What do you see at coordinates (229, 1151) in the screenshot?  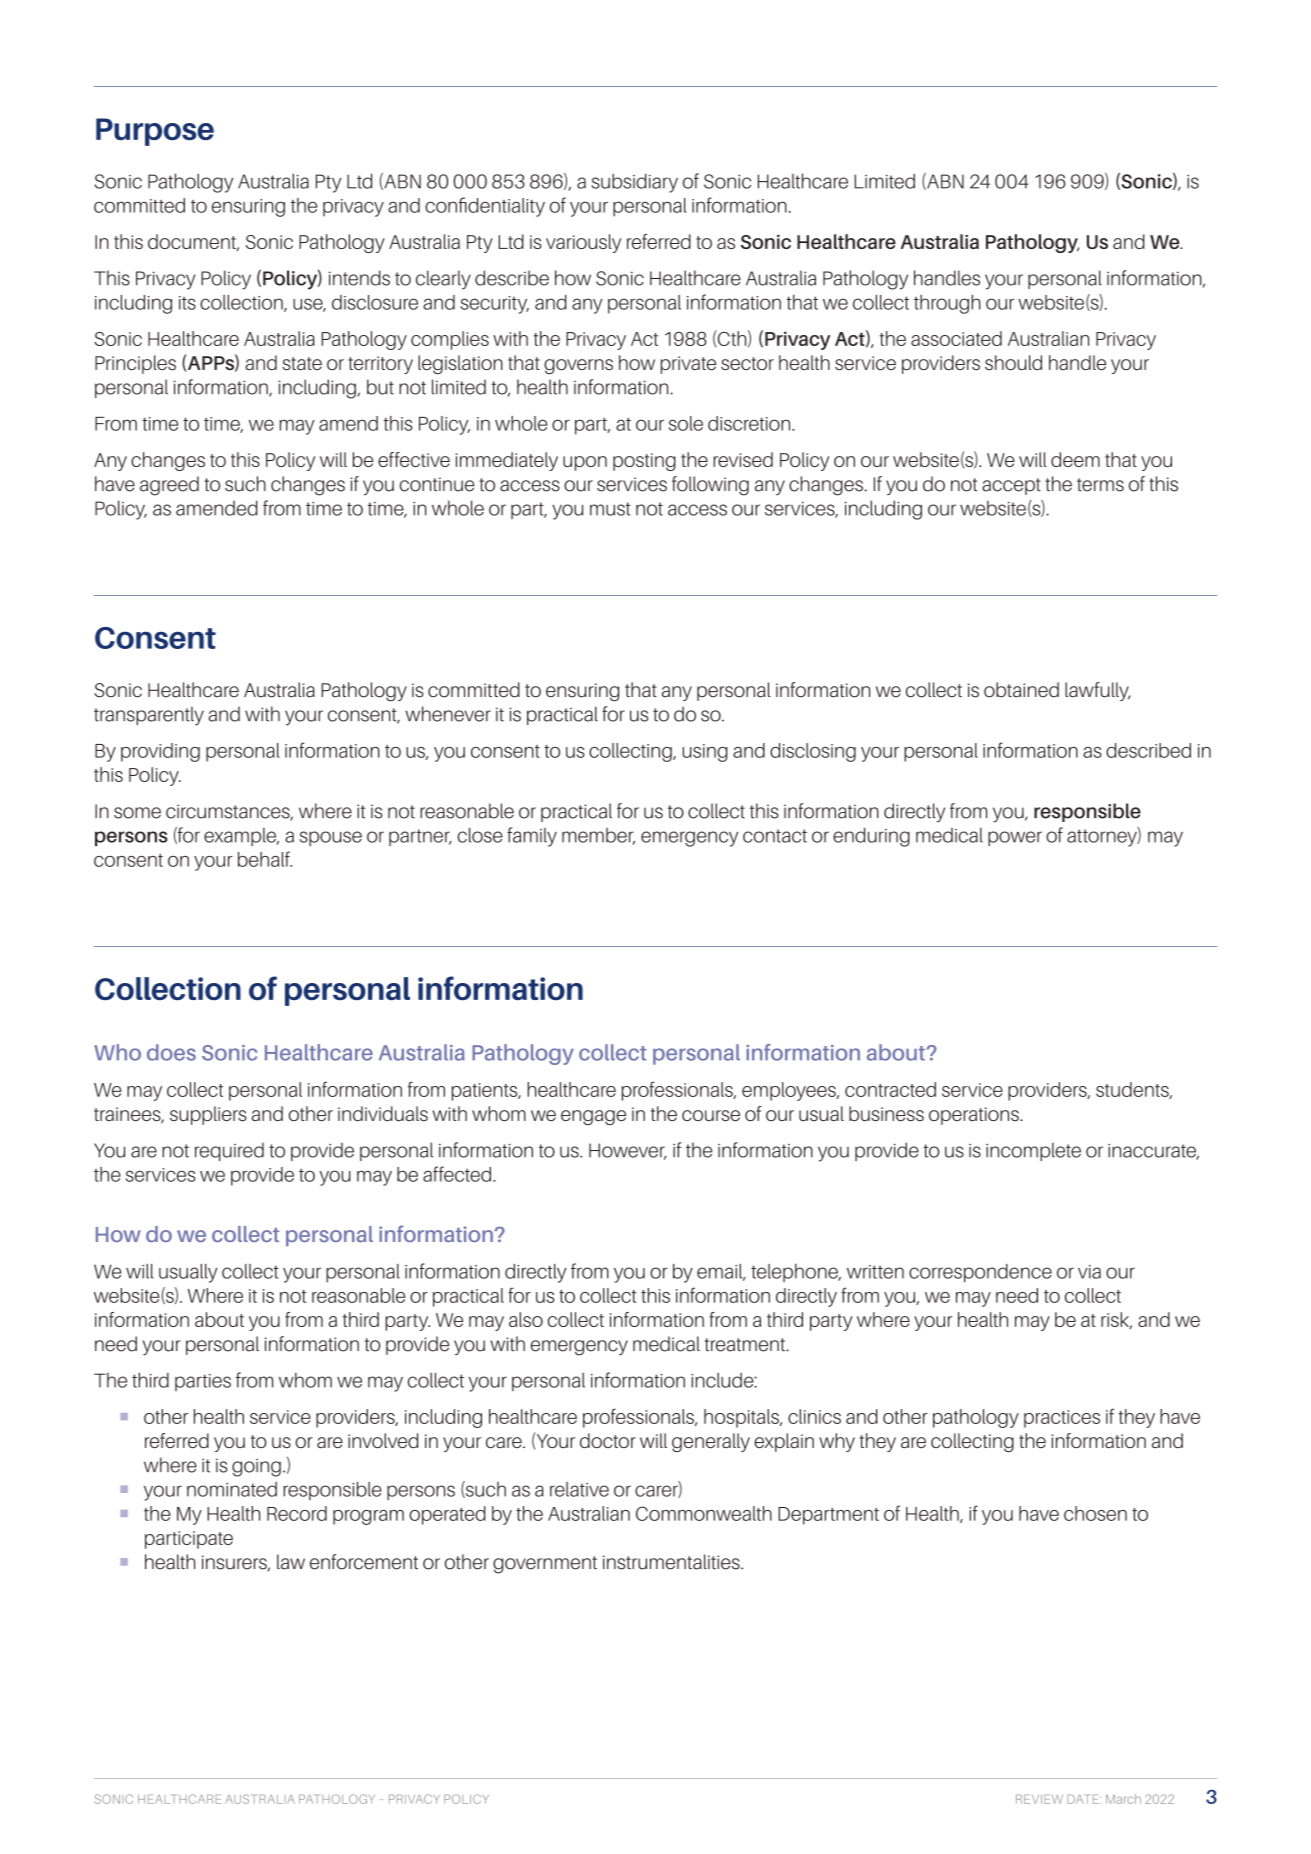 I see `required` at bounding box center [229, 1151].
